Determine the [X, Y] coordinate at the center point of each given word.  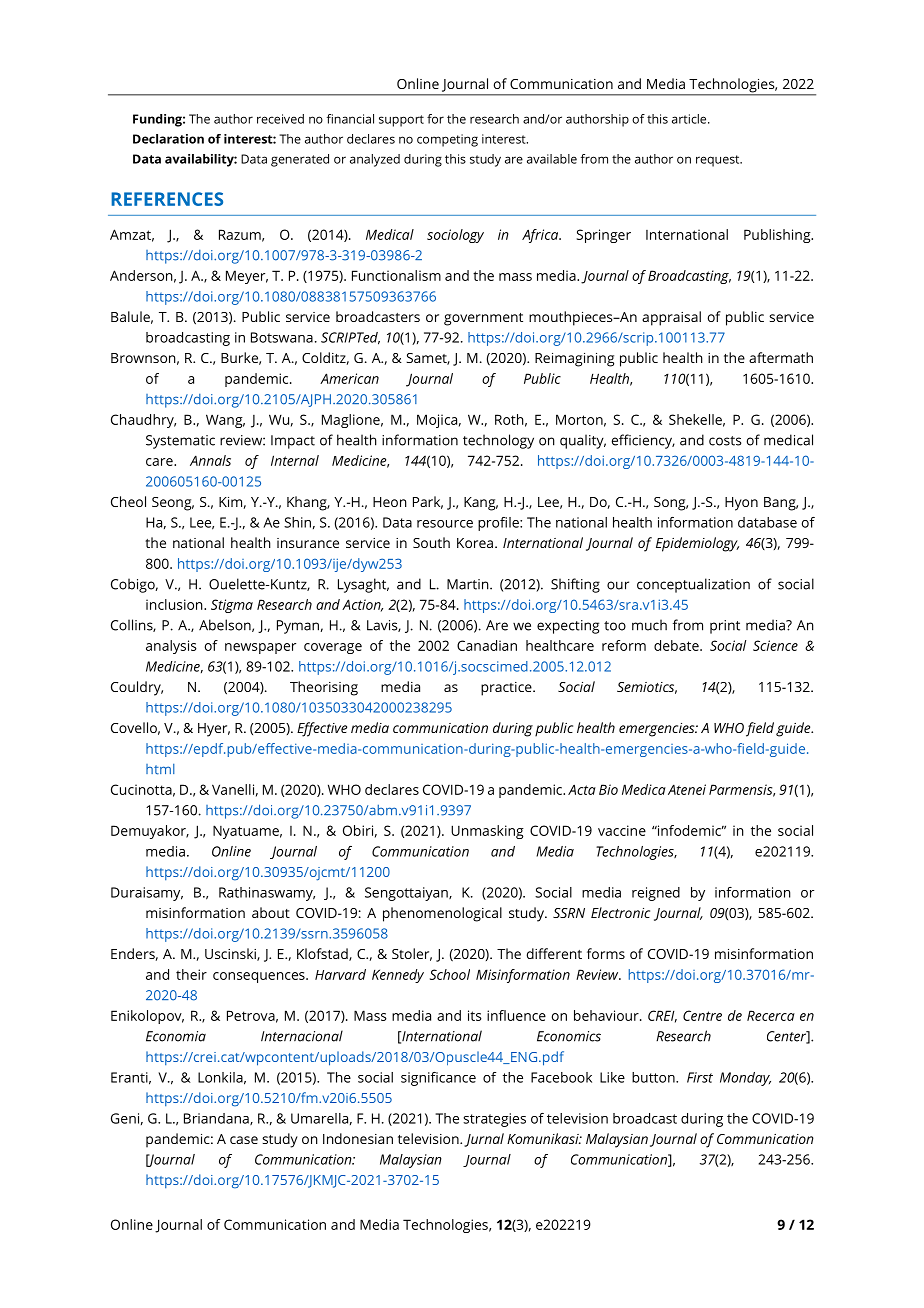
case [244, 1140]
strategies [494, 1120]
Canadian [487, 645]
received [280, 119]
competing [447, 140]
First [700, 1077]
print [725, 627]
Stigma [232, 606]
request [719, 161]
